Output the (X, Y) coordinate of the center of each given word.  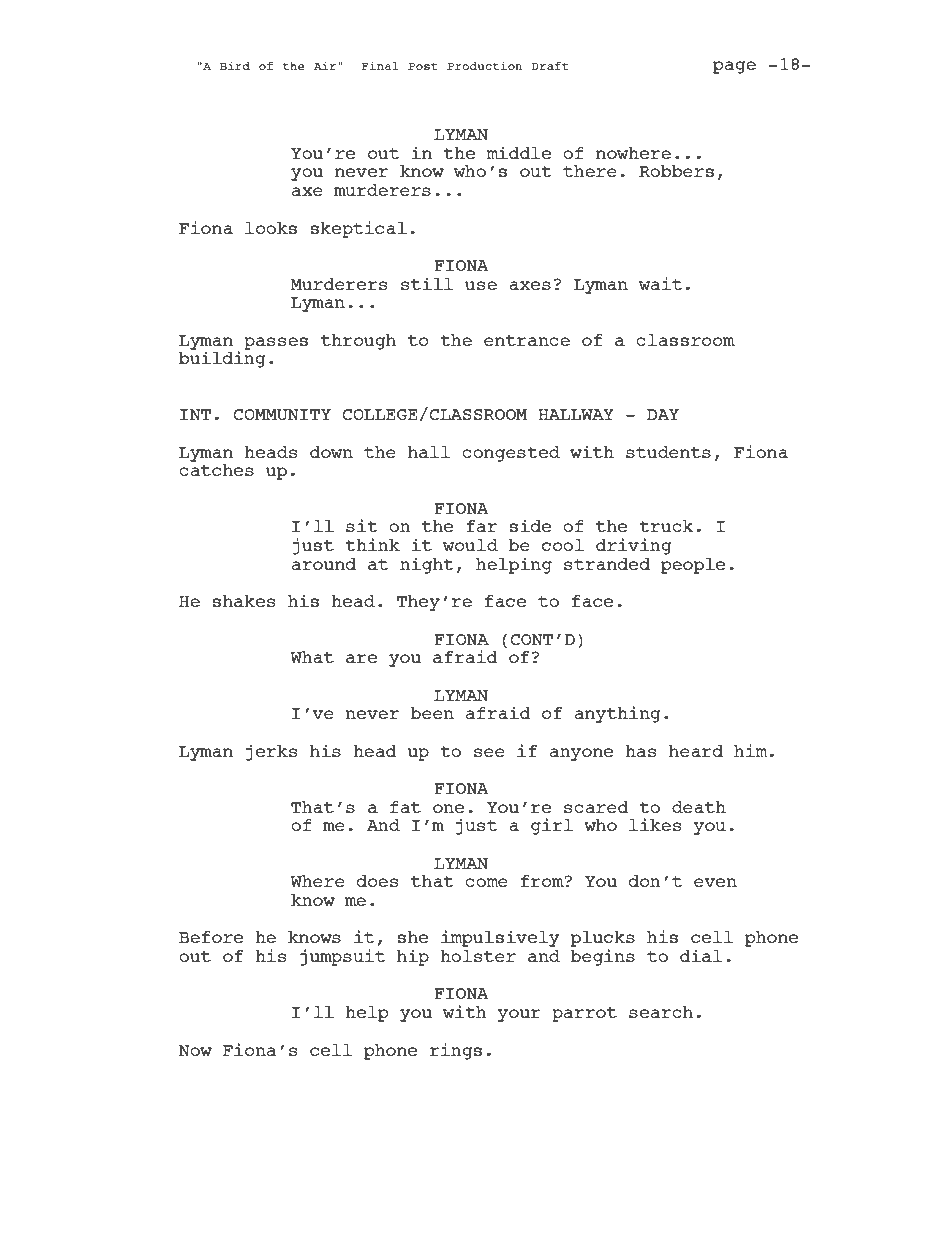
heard (696, 751)
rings (456, 1051)
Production (484, 66)
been (432, 713)
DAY (663, 414)
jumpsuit (342, 957)
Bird (235, 66)
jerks (271, 752)
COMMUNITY (282, 414)
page (734, 67)
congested (511, 454)
